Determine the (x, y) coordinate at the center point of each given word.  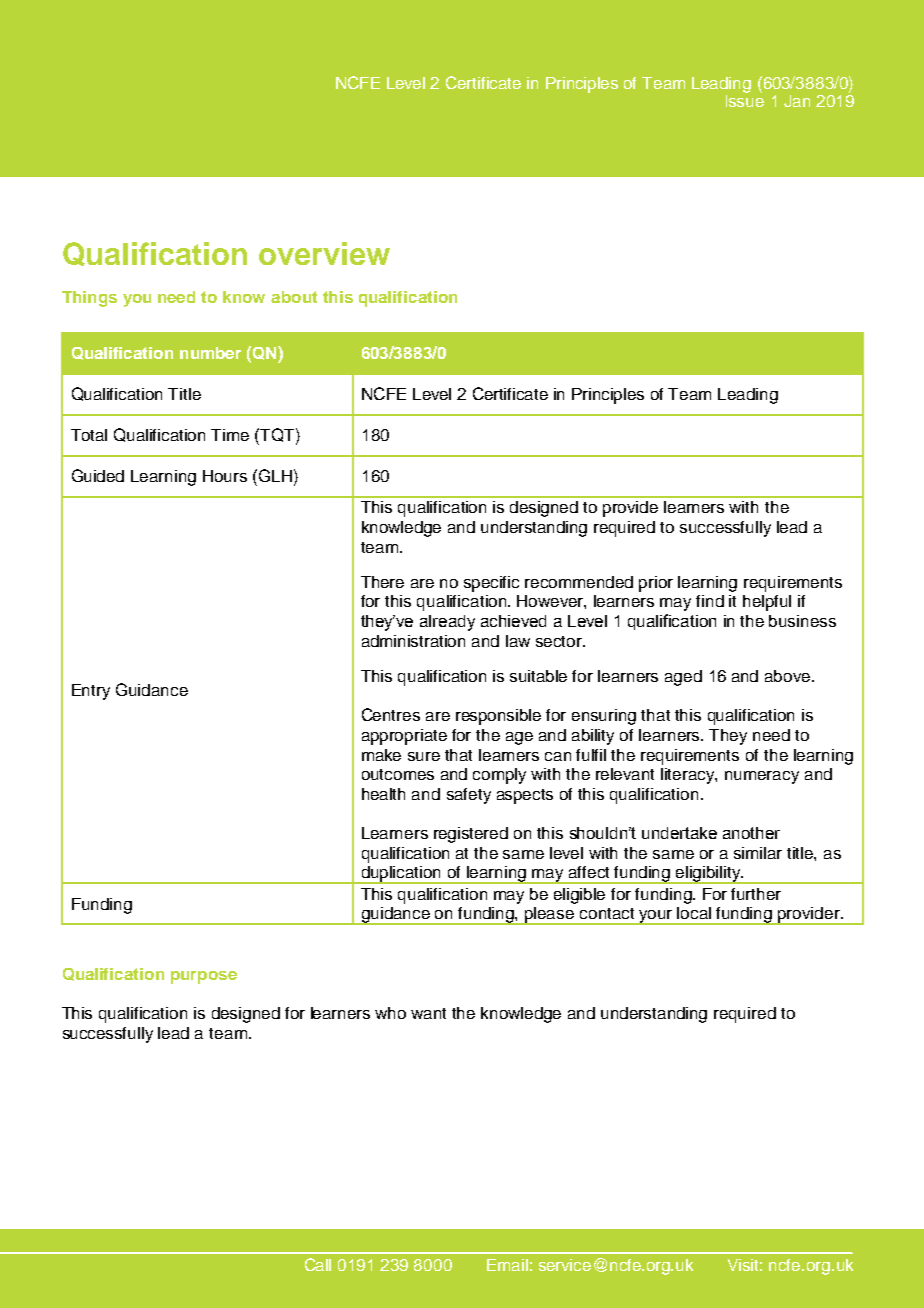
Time (230, 435)
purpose (204, 977)
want (428, 1013)
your (656, 917)
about (294, 297)
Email (507, 1265)
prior (656, 584)
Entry (91, 692)
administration (413, 641)
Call (318, 1264)
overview (324, 253)
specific (491, 584)
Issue (745, 99)
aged (683, 678)
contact (607, 913)
